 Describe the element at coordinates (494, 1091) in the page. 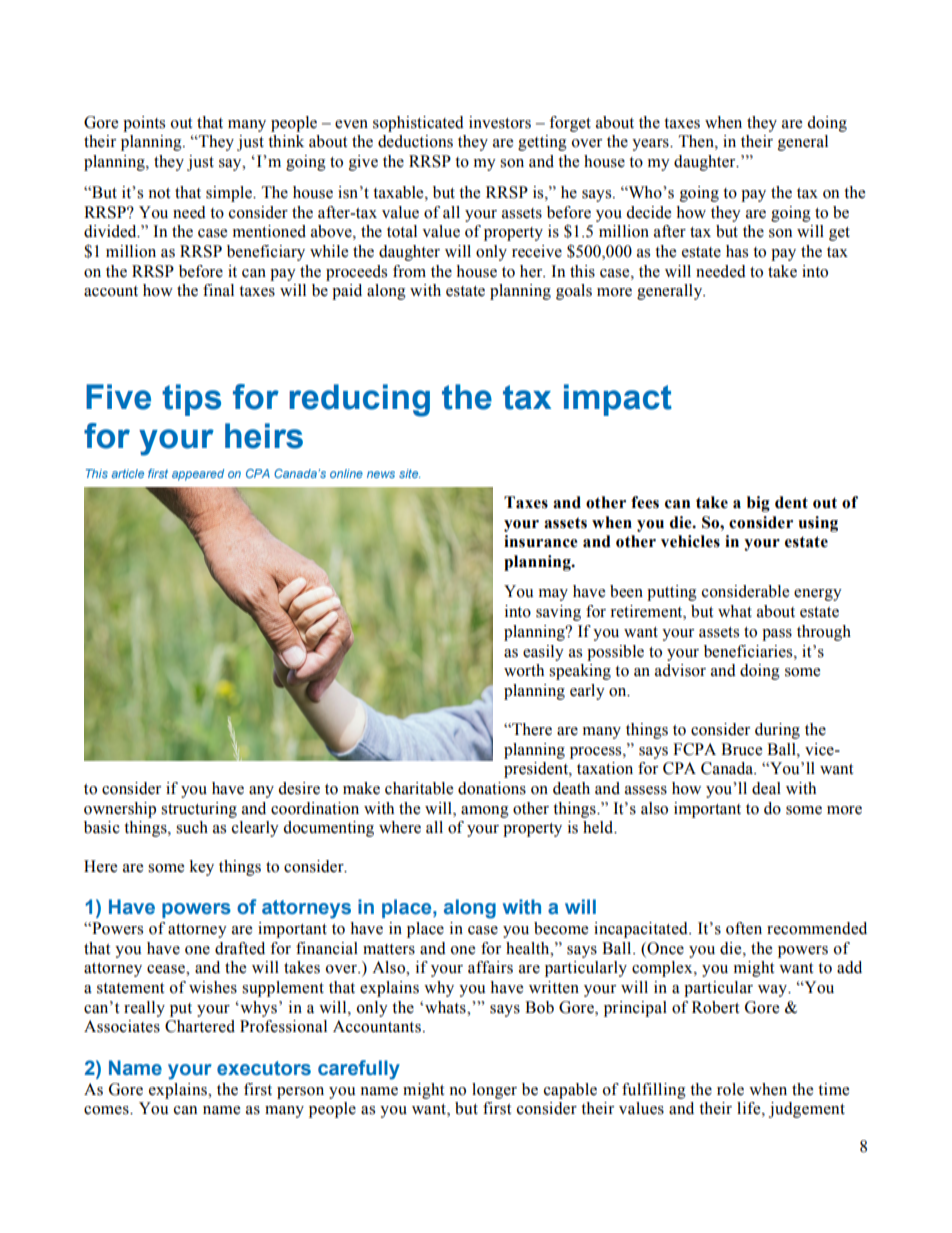

I see `longer` at that location.
